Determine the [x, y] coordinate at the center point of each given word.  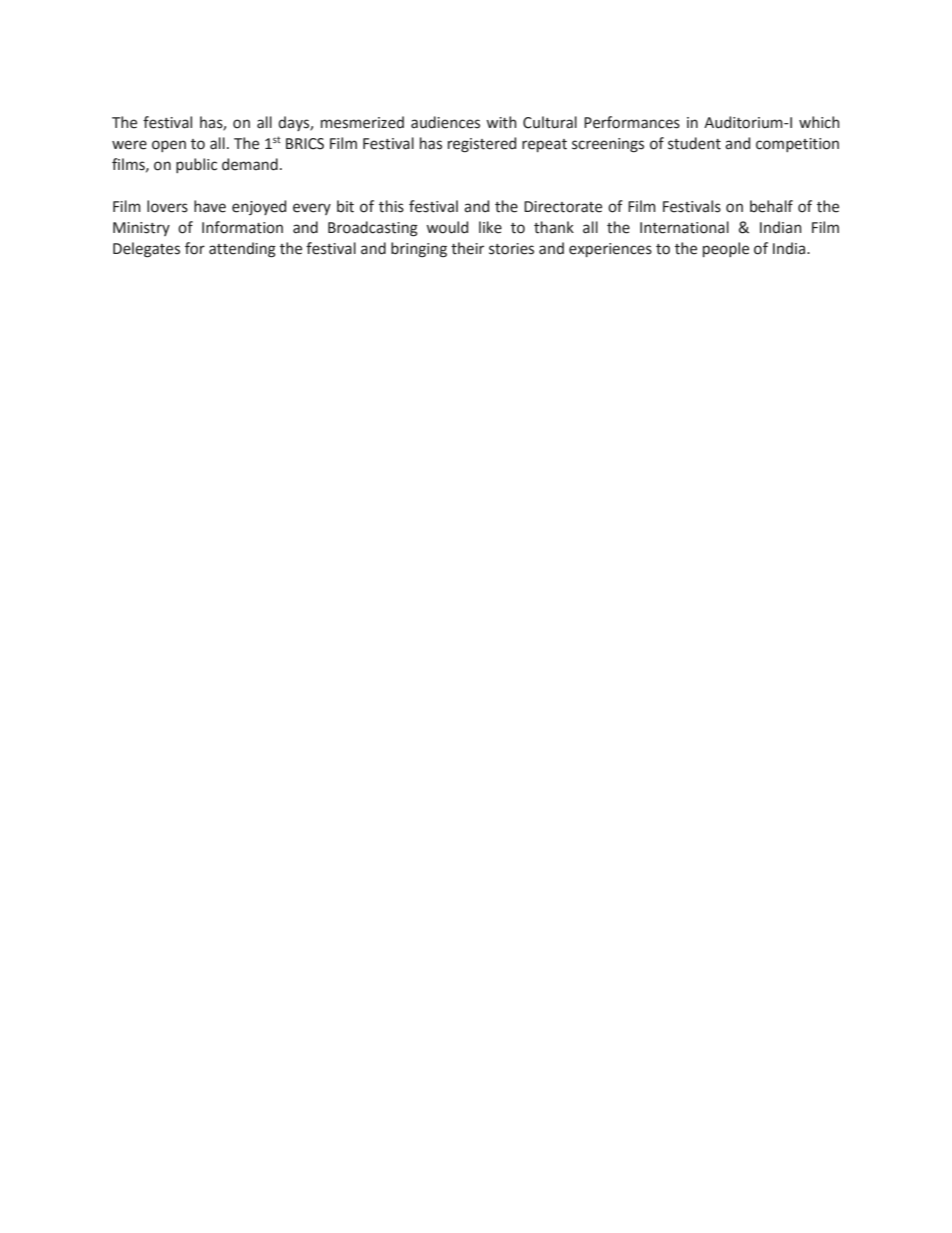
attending [242, 250]
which [819, 122]
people [726, 249]
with [501, 122]
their [467, 248]
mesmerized [362, 122]
